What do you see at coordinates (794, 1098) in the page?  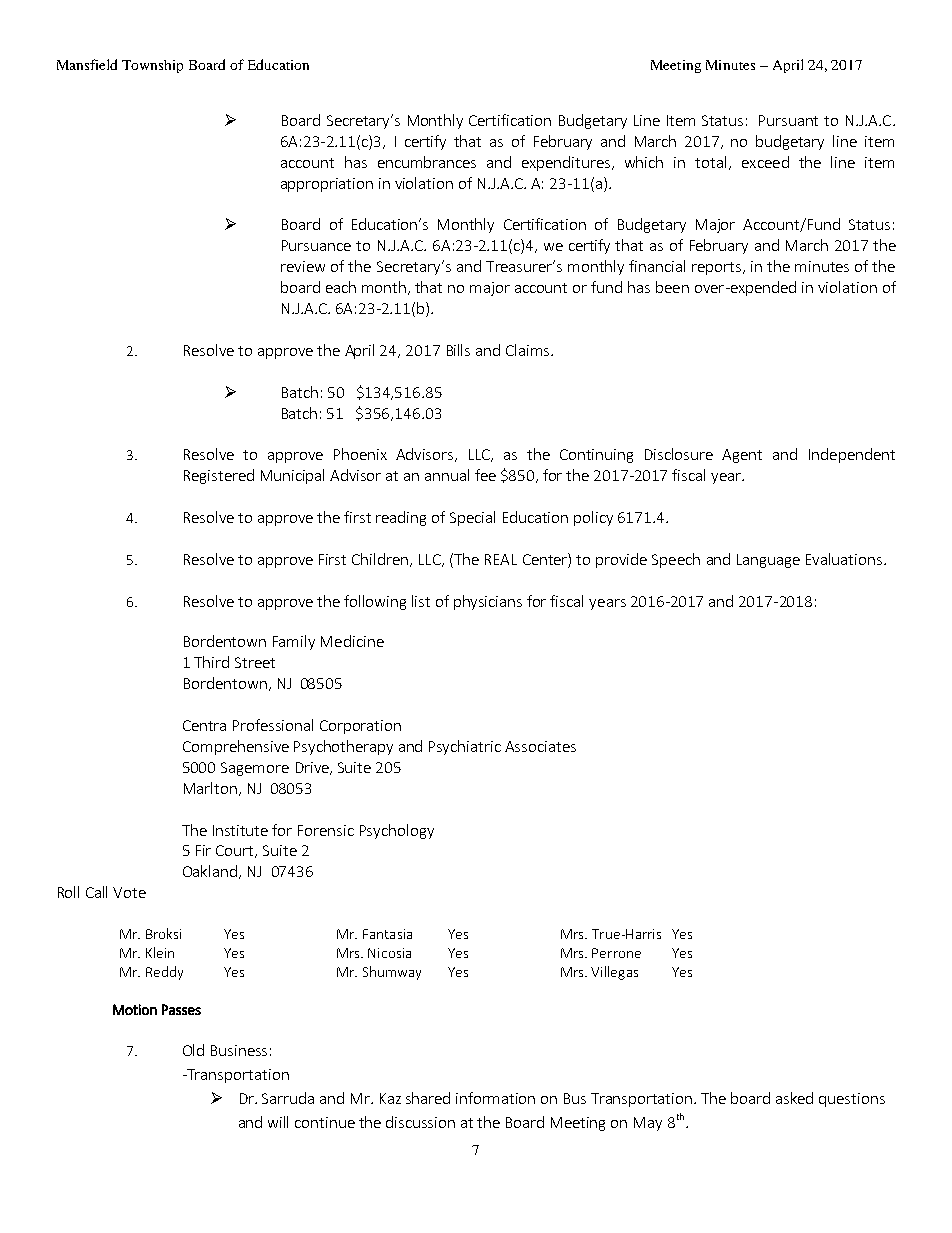 I see `asked` at bounding box center [794, 1098].
